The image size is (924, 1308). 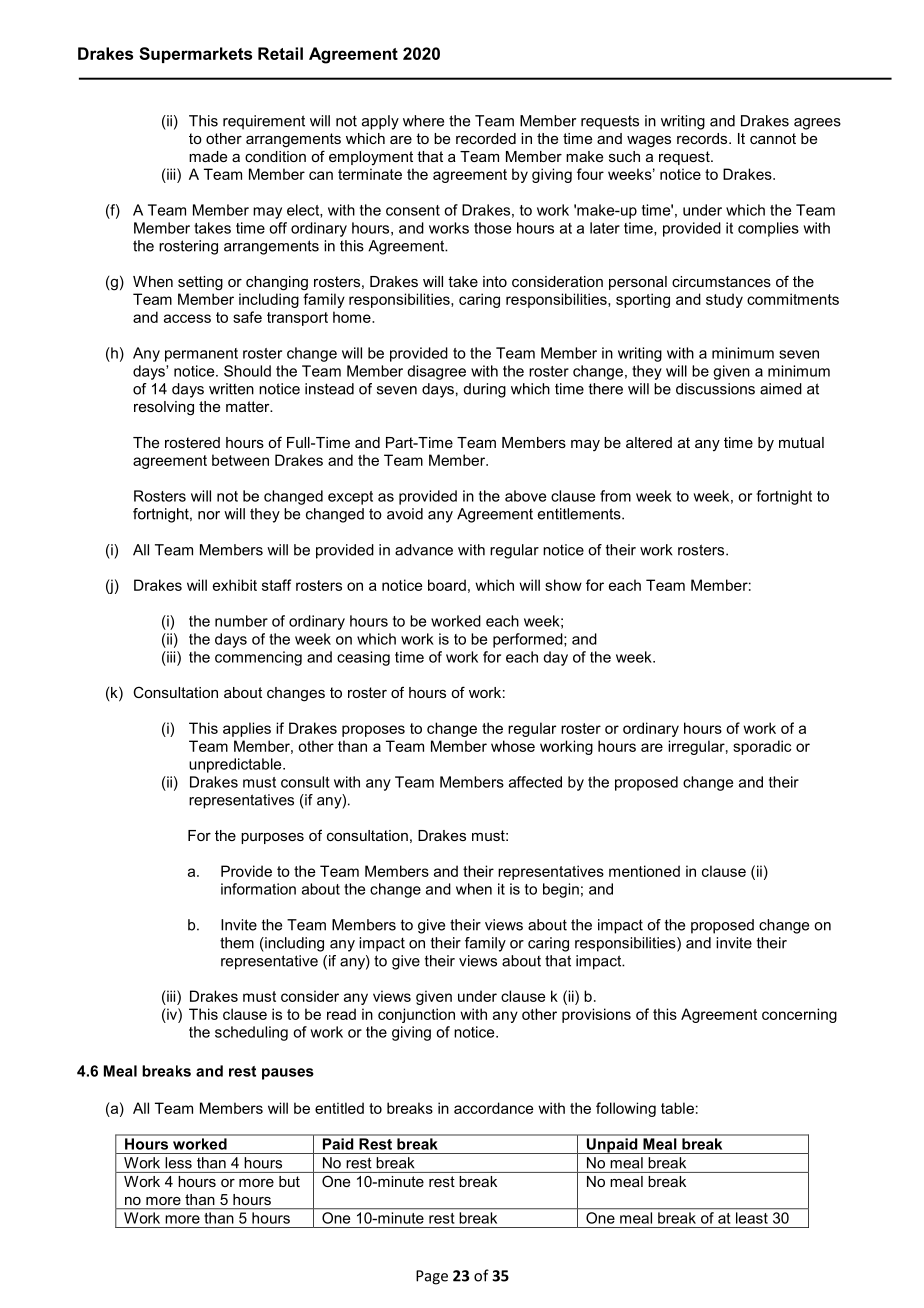 What do you see at coordinates (264, 122) in the image?
I see `requirement` at bounding box center [264, 122].
